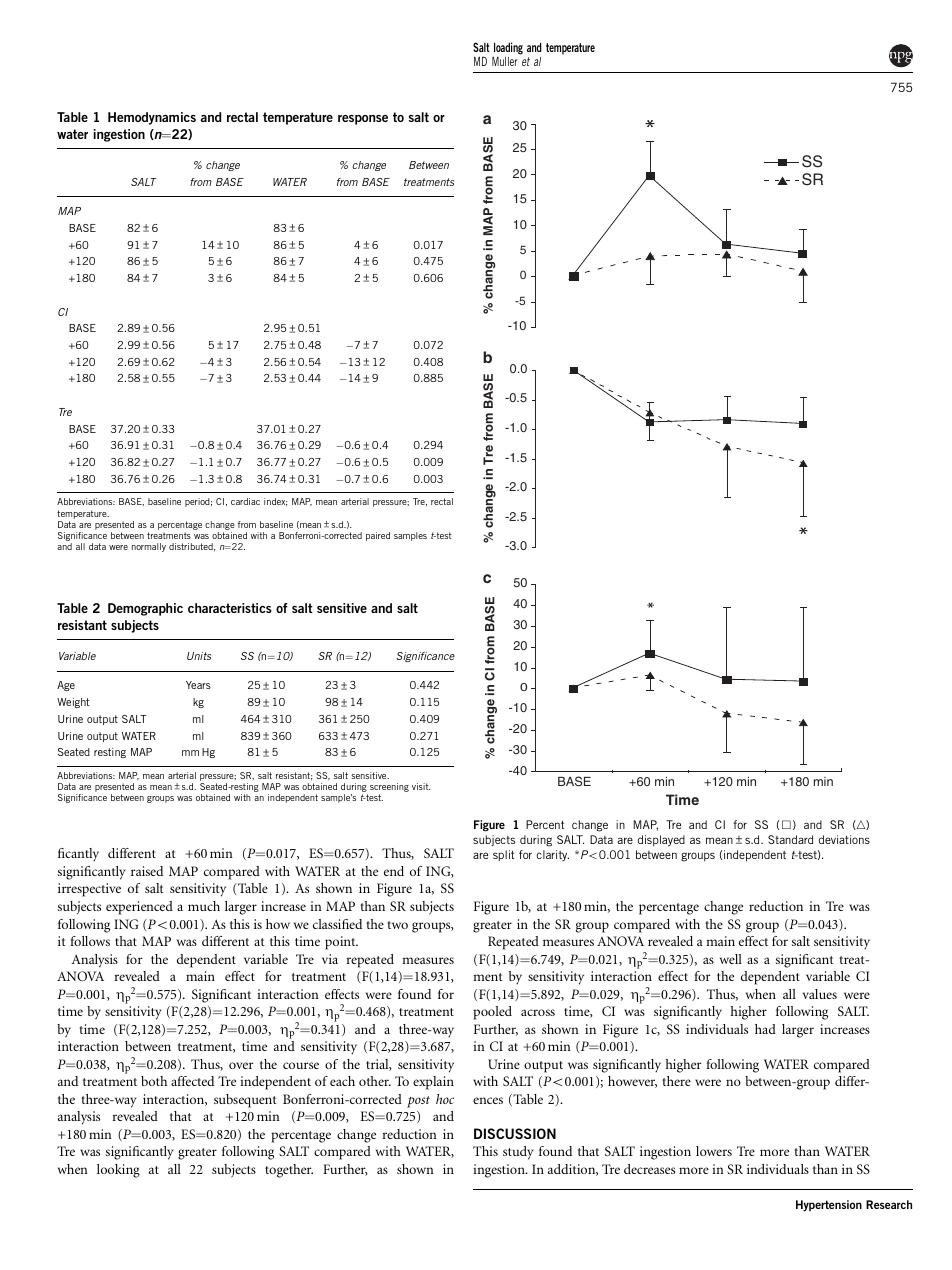 The width and height of the document is (952, 1270). Describe the element at coordinates (829, 1206) in the document. I see `Hypertension` at that location.
